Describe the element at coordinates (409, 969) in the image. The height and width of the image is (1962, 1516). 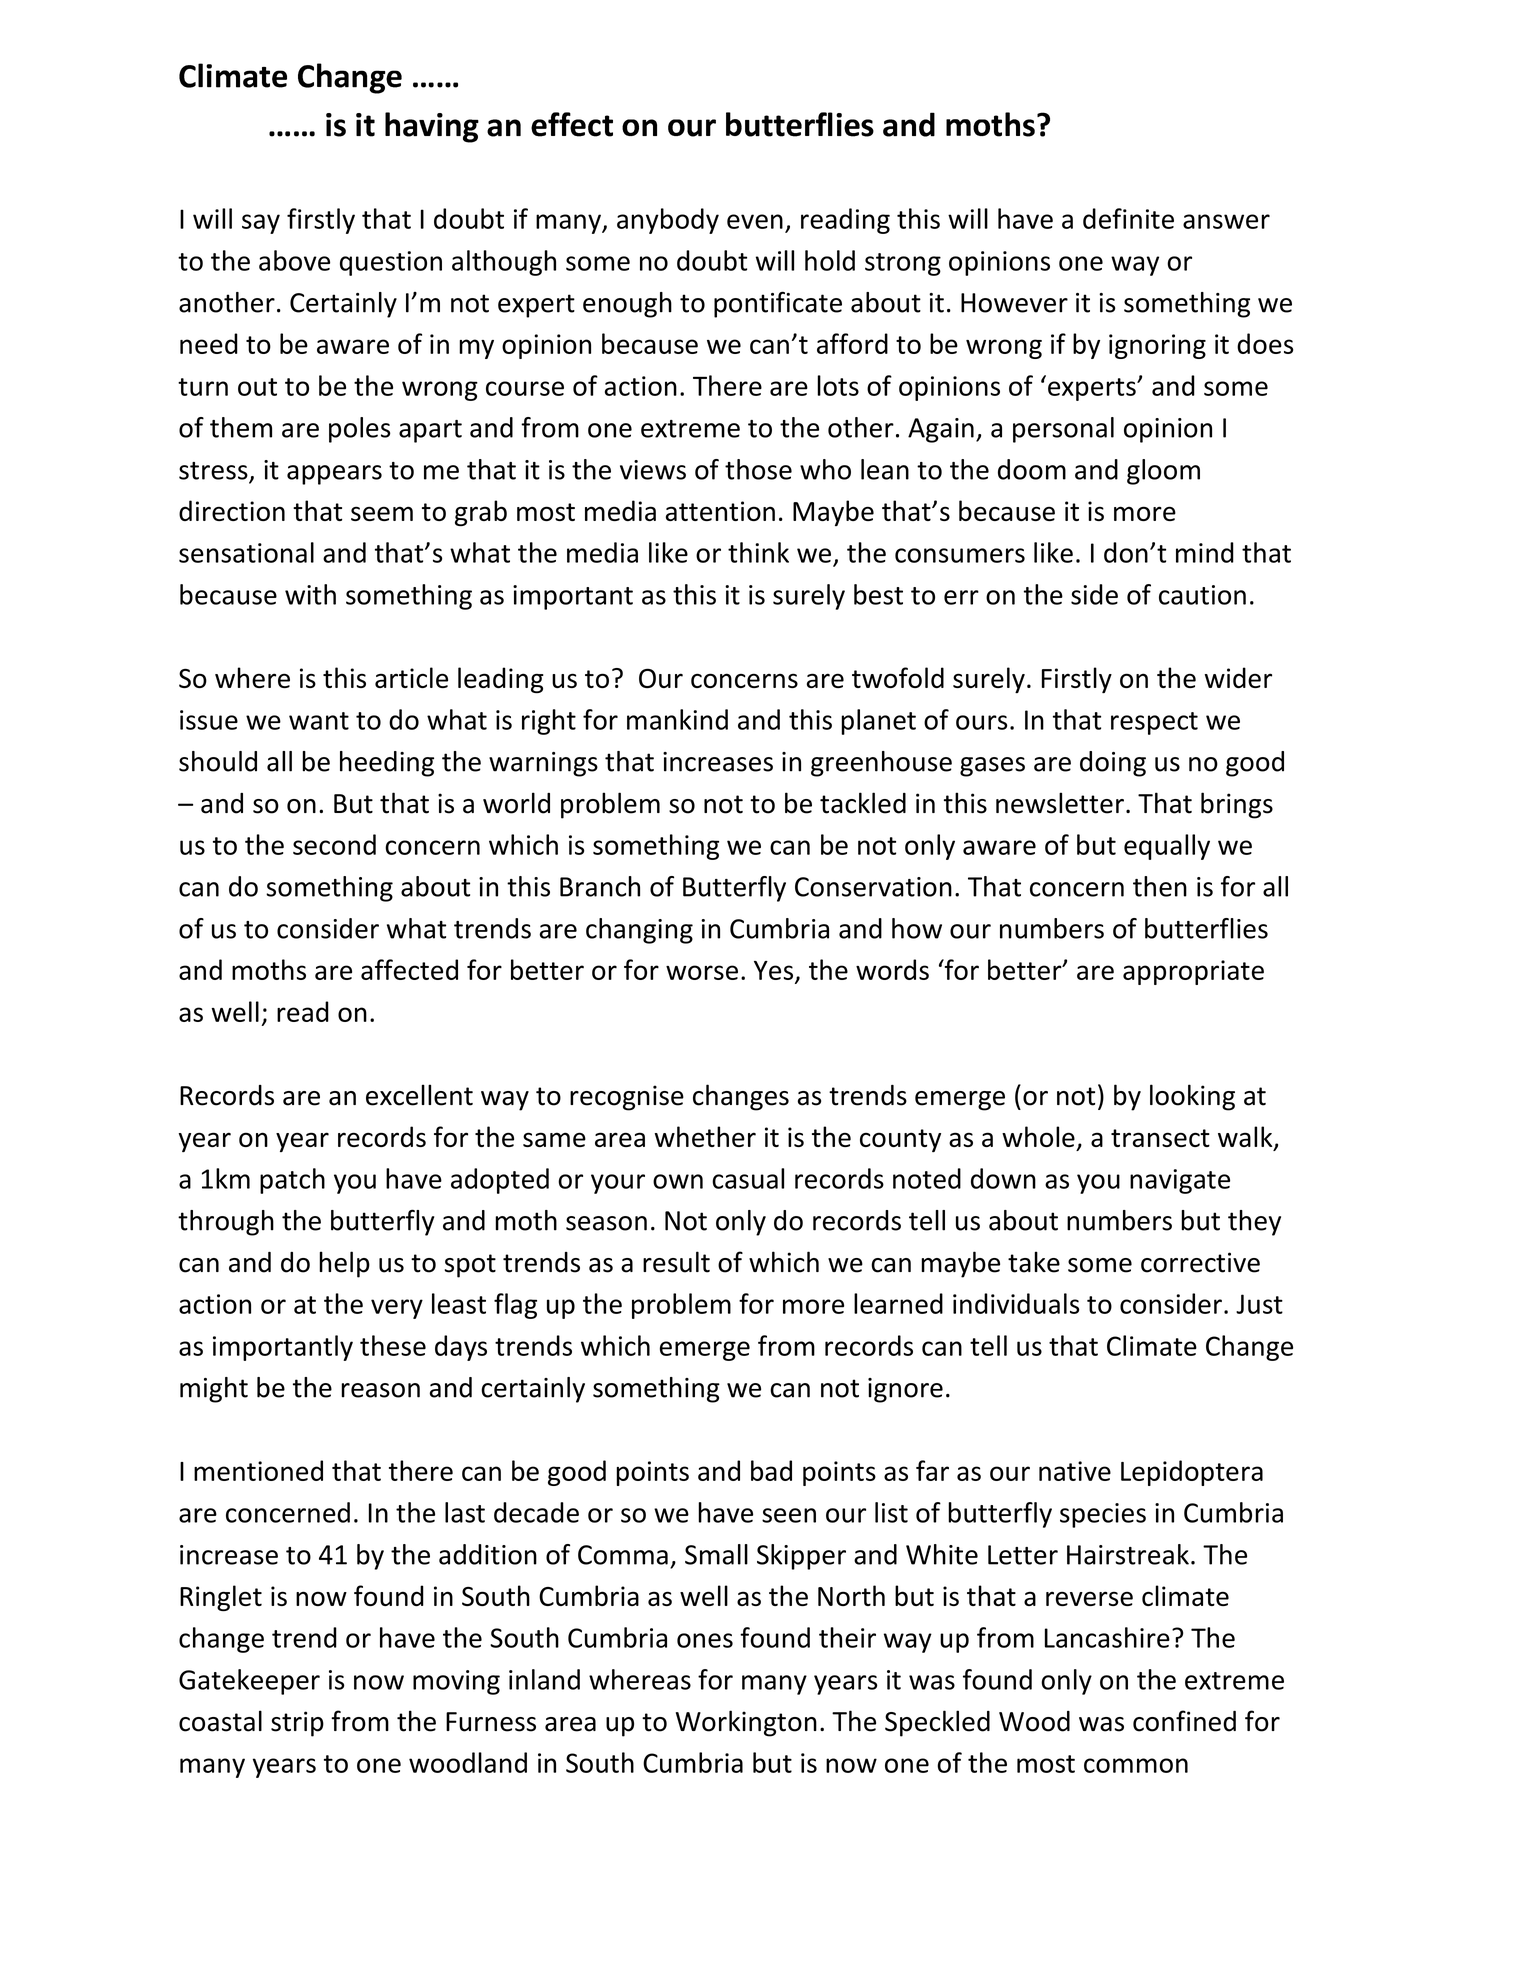
I see `affected` at that location.
